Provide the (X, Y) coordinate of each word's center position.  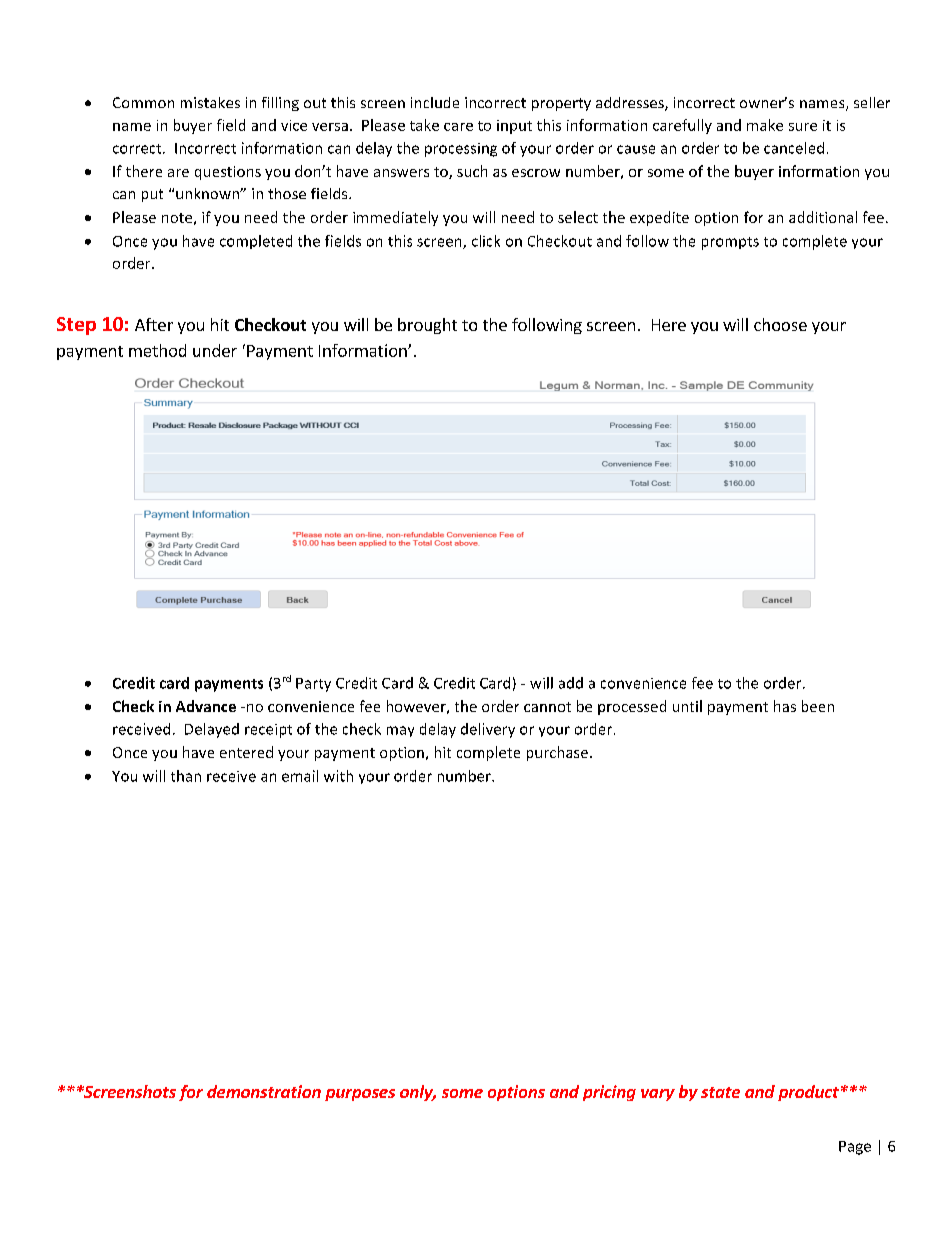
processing (461, 150)
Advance (206, 706)
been (818, 706)
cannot (547, 707)
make (765, 125)
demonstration (264, 1091)
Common (143, 102)
